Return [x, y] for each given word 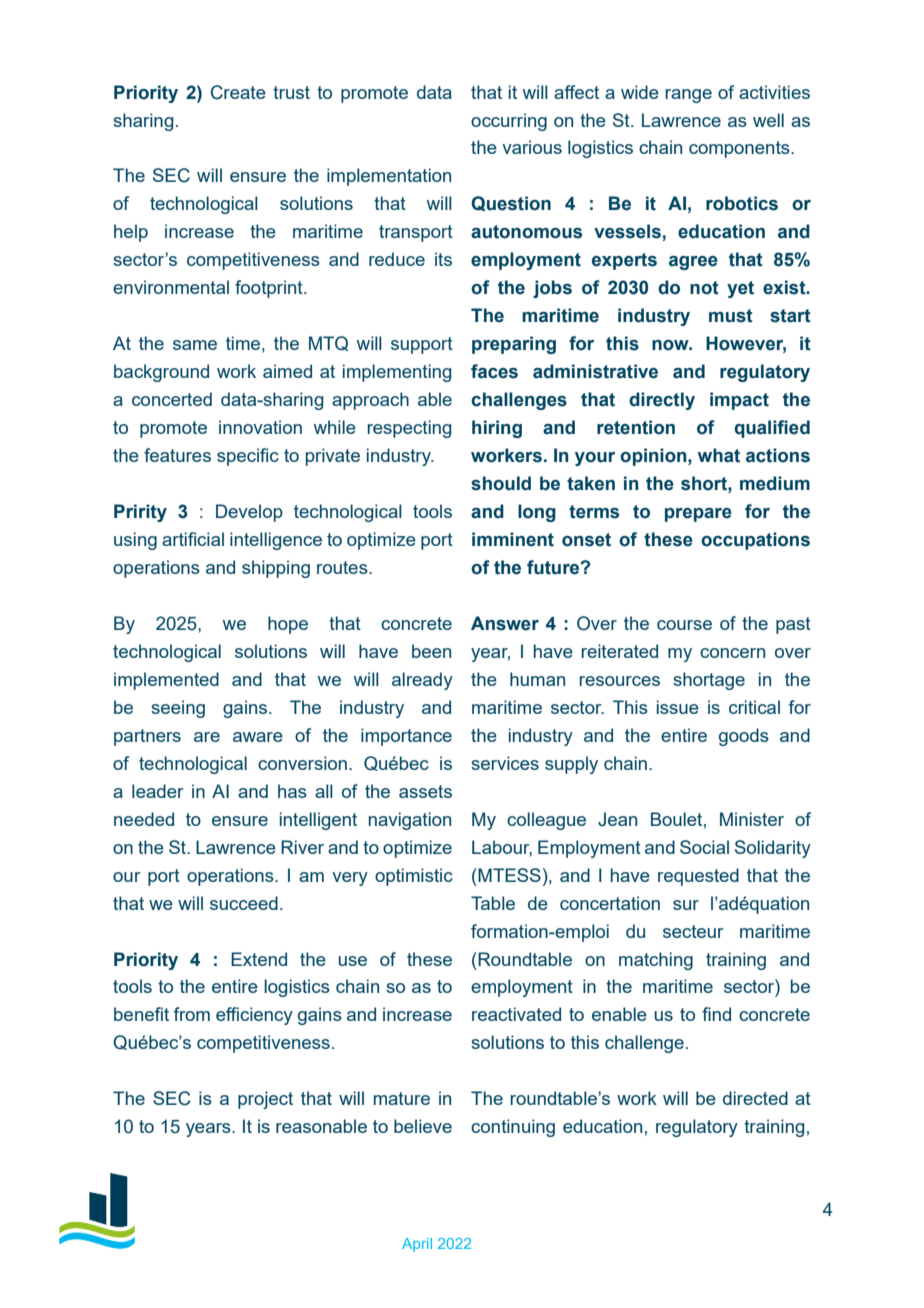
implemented [166, 681]
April [417, 1245]
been [431, 651]
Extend [259, 959]
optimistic [414, 877]
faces [494, 371]
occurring [509, 122]
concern [732, 653]
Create [238, 92]
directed [755, 1098]
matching [656, 961]
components [740, 149]
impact [739, 401]
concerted [172, 399]
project [265, 1100]
